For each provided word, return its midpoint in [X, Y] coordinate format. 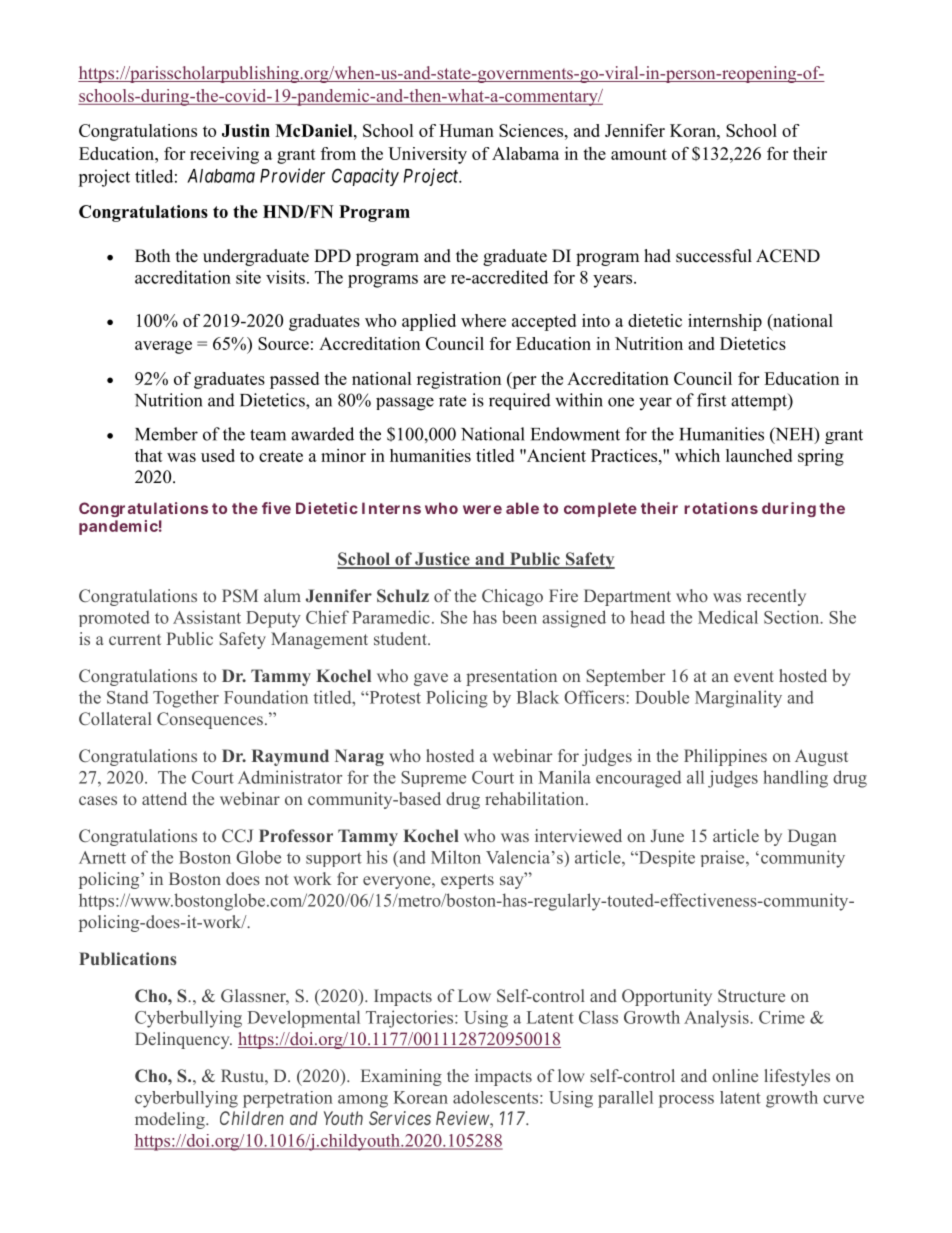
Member [166, 434]
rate [452, 401]
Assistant [207, 617]
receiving [224, 155]
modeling [171, 1120]
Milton [456, 857]
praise [724, 858]
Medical [728, 617]
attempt [760, 402]
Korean [421, 1097]
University [427, 155]
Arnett [102, 857]
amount [639, 154]
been [519, 617]
